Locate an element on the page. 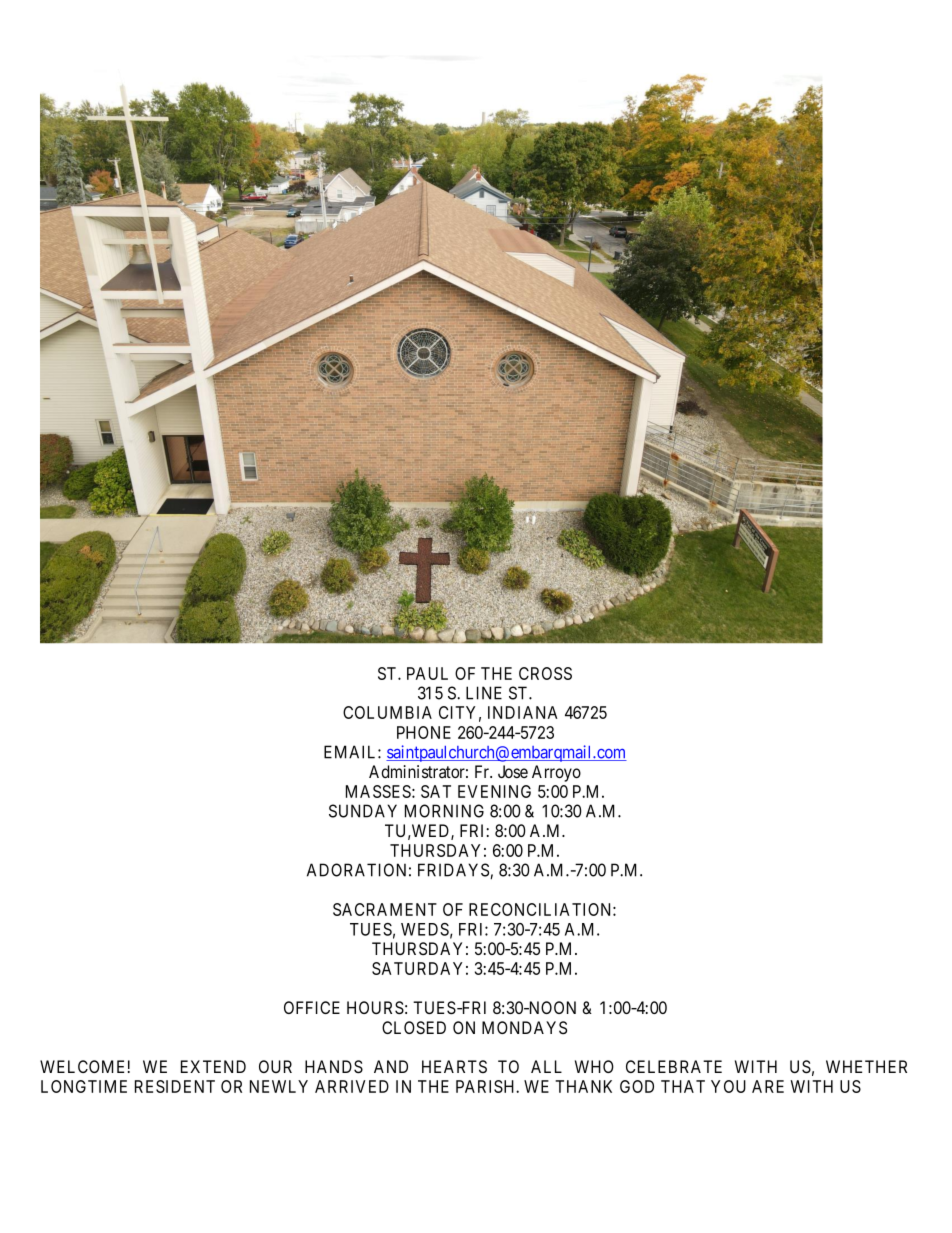 The width and height of the document is (952, 1233). COLUMBIA is located at coordinates (387, 712).
